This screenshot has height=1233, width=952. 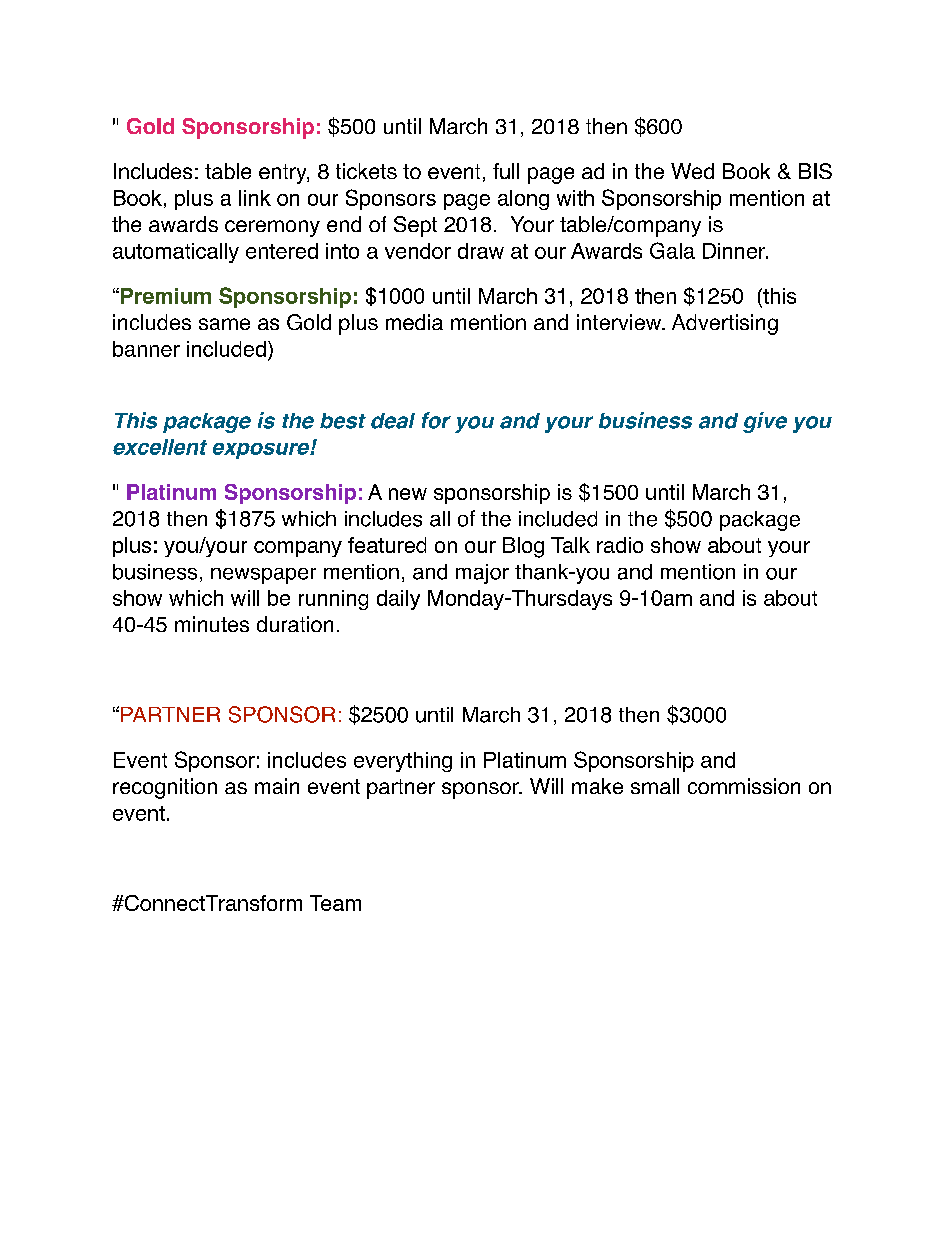 What do you see at coordinates (523, 200) in the screenshot?
I see `along` at bounding box center [523, 200].
